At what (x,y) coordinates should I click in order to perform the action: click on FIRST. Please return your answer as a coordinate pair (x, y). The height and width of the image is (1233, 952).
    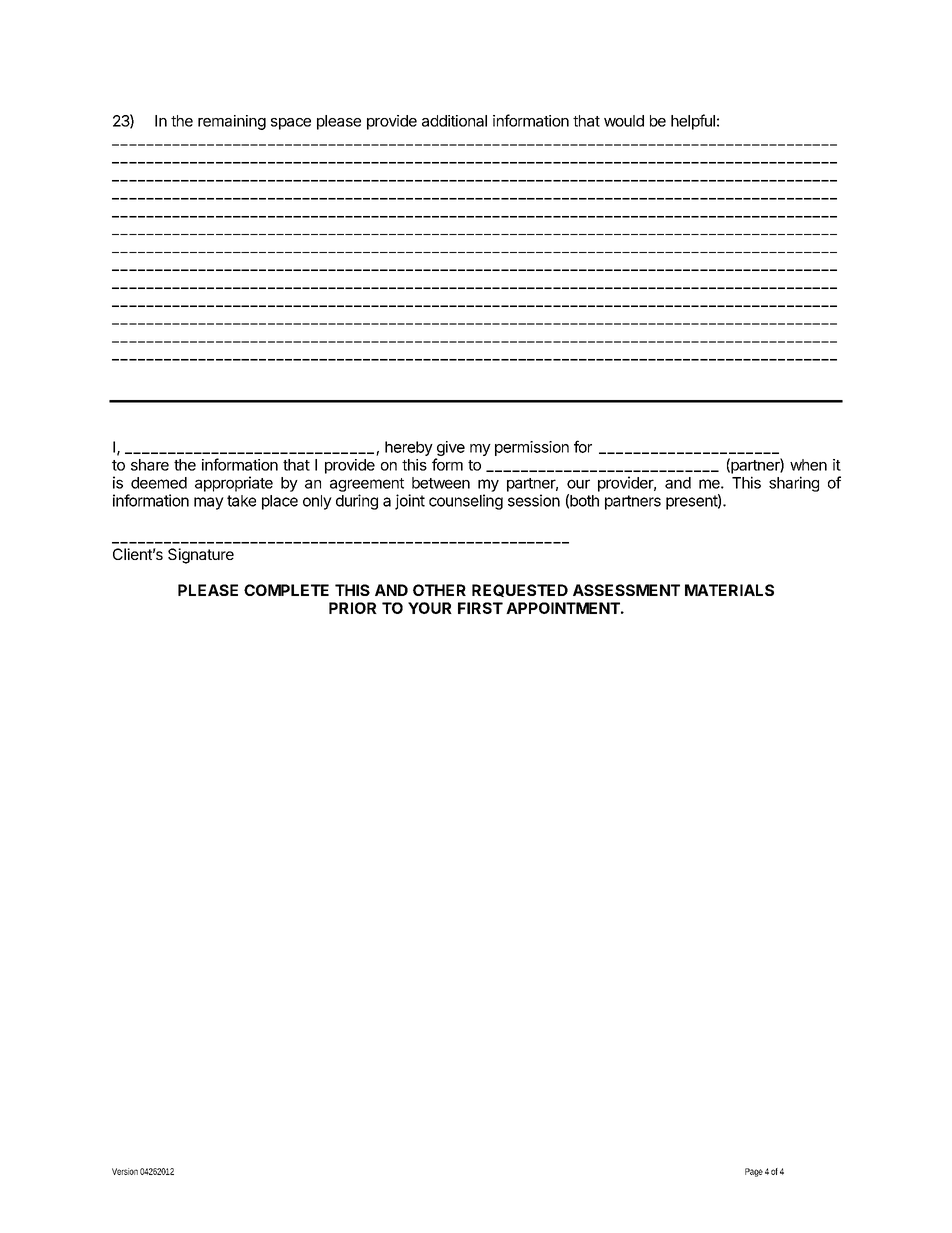
    Looking at the image, I should click on (480, 608).
